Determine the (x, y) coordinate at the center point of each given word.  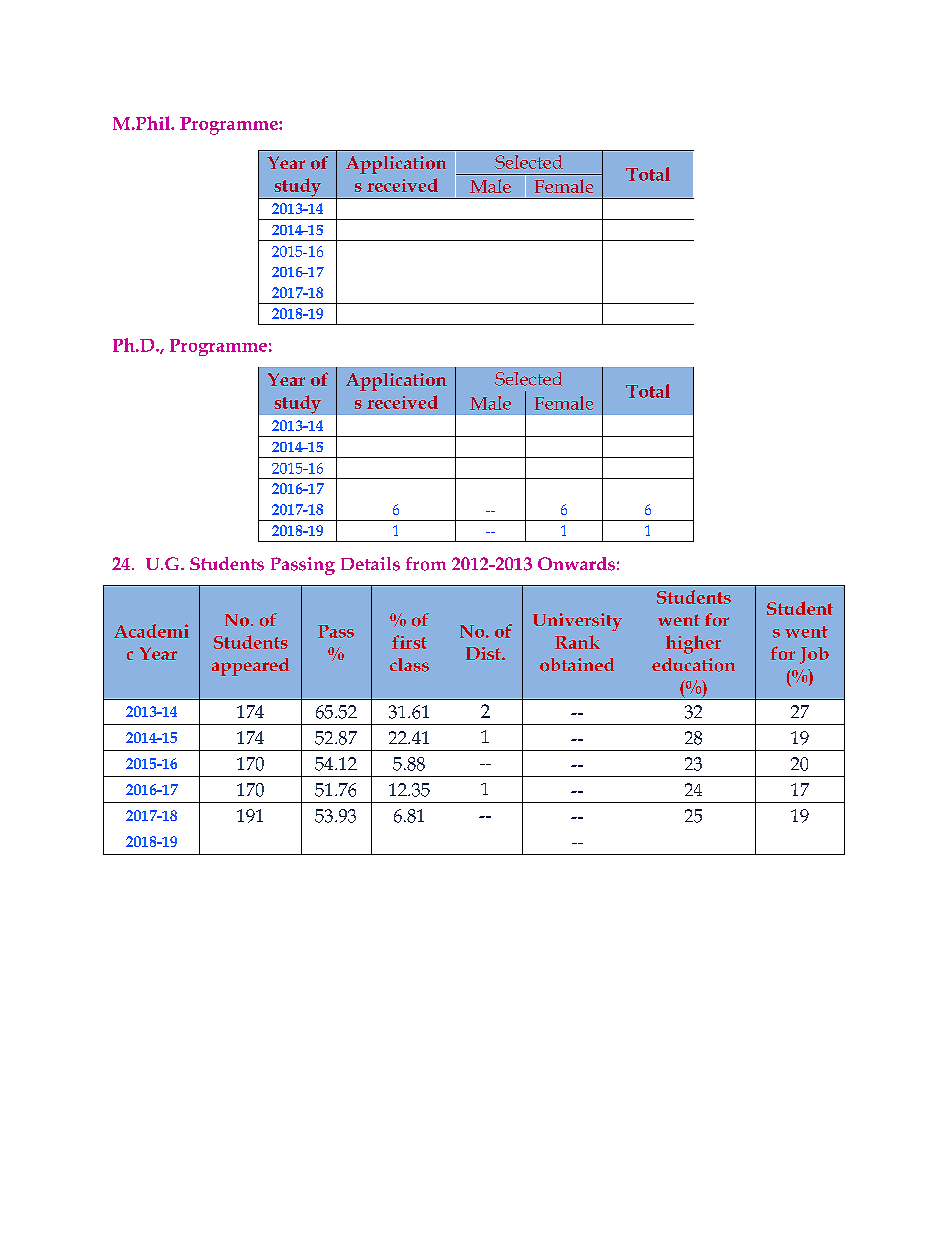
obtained (577, 665)
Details (370, 564)
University (577, 622)
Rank (577, 642)
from (426, 564)
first (409, 642)
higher (693, 644)
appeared (250, 667)
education (693, 665)
